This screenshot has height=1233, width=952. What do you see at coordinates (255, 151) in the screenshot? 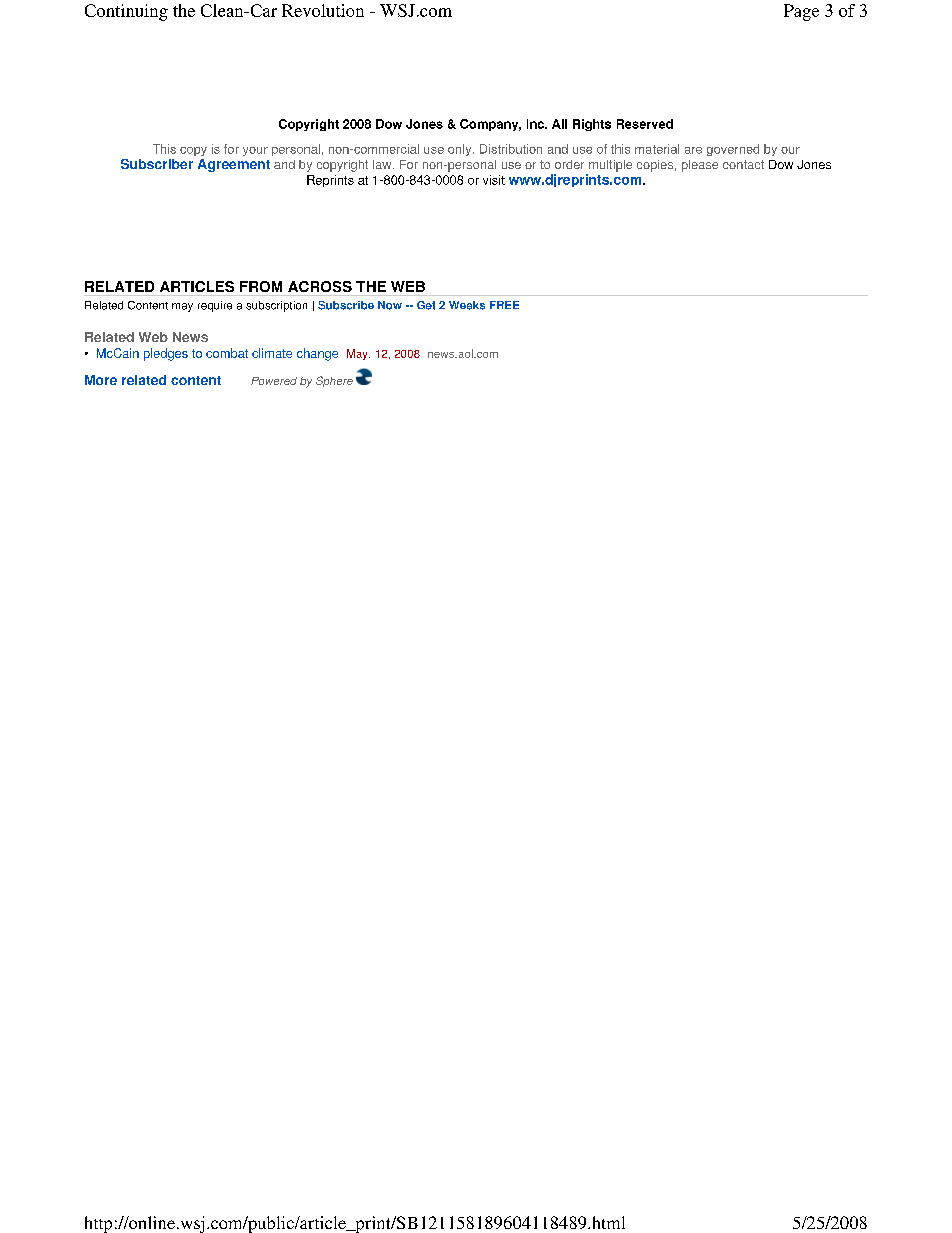
I see `your` at bounding box center [255, 151].
